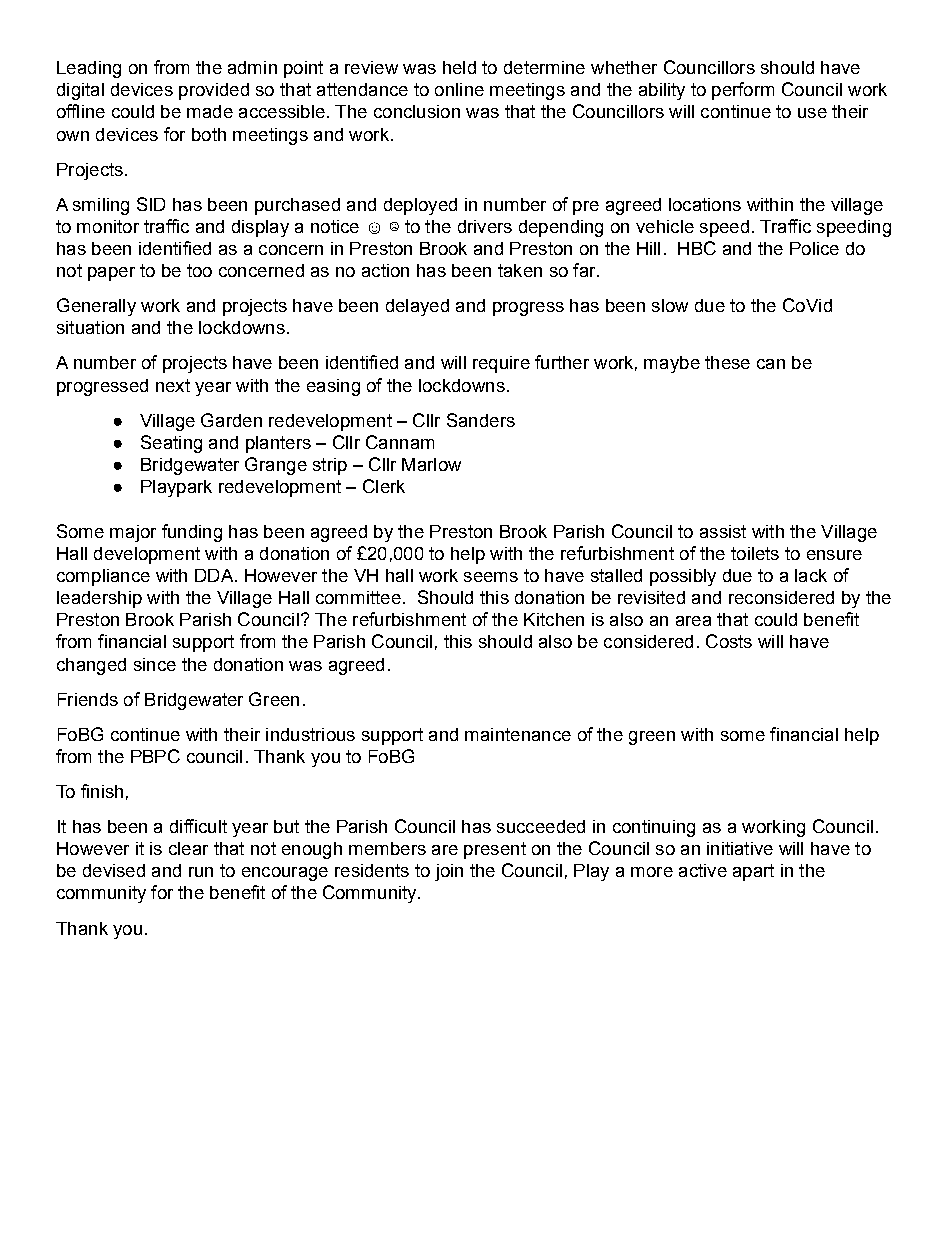 The image size is (952, 1233). I want to click on delayed, so click(417, 307).
